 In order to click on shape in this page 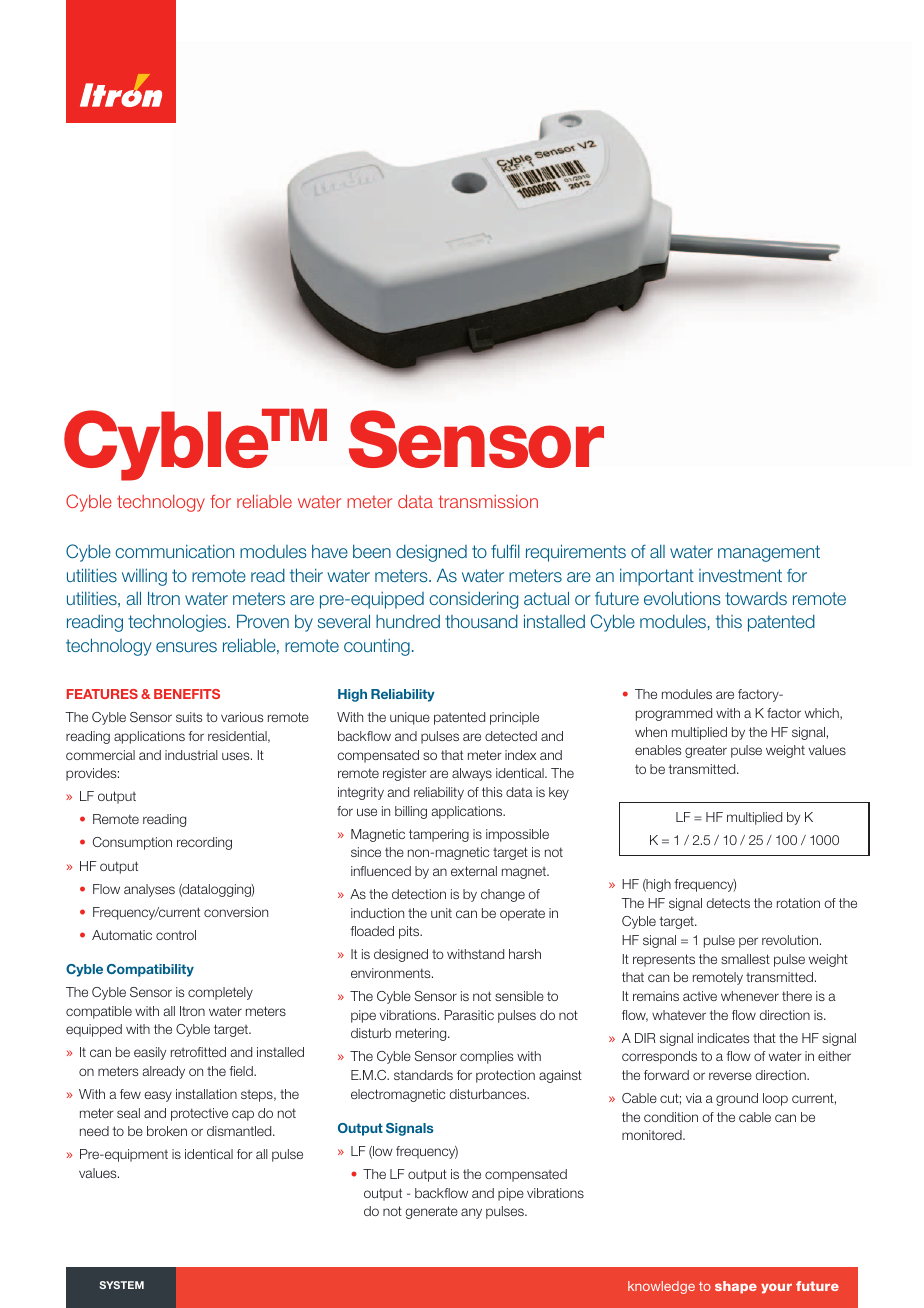, I will do `click(736, 1287)`.
